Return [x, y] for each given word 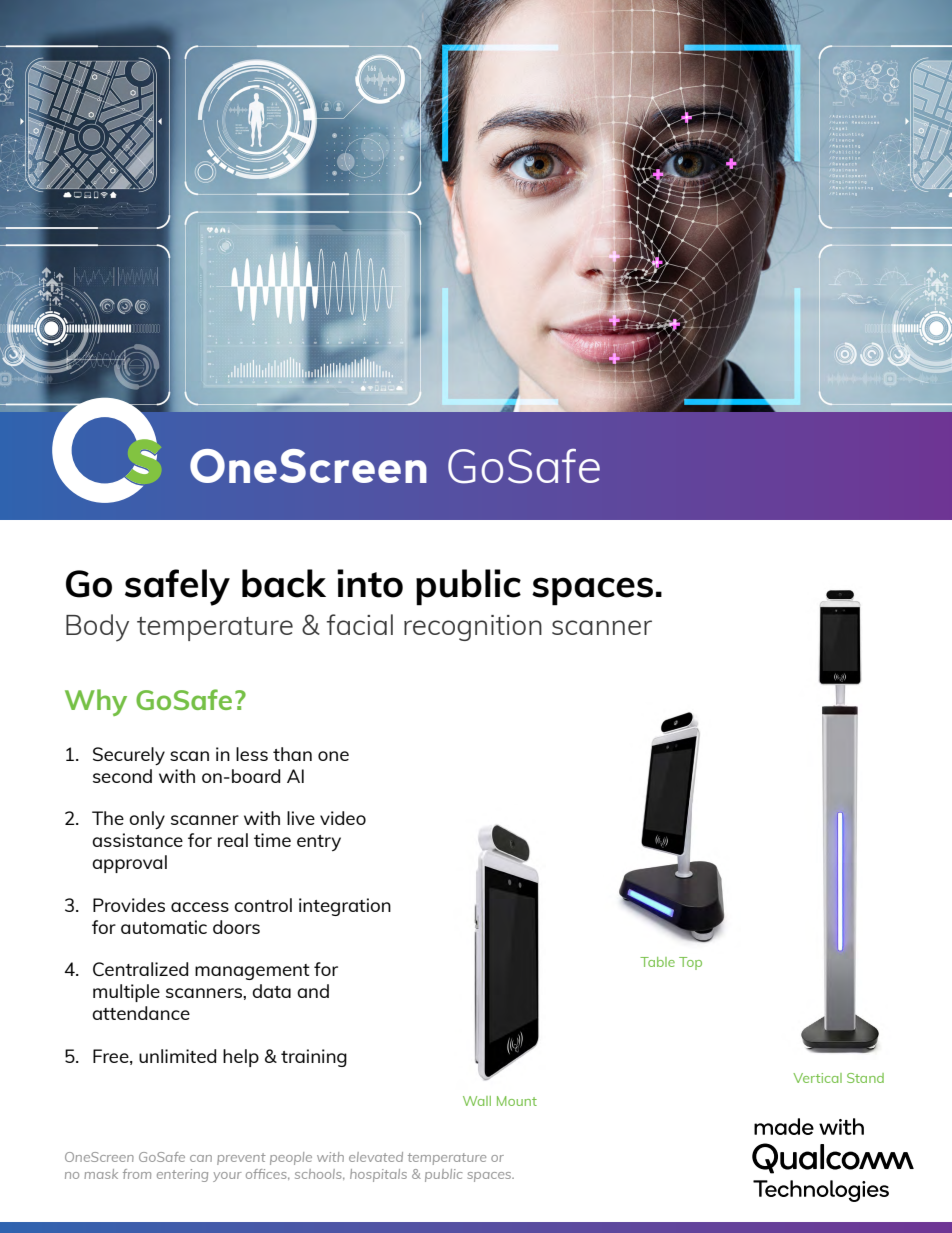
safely [177, 587]
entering [182, 1175]
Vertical [817, 1078]
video [343, 818]
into [370, 583]
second [122, 776]
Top [690, 963]
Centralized [140, 969]
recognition [473, 628]
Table [657, 962]
